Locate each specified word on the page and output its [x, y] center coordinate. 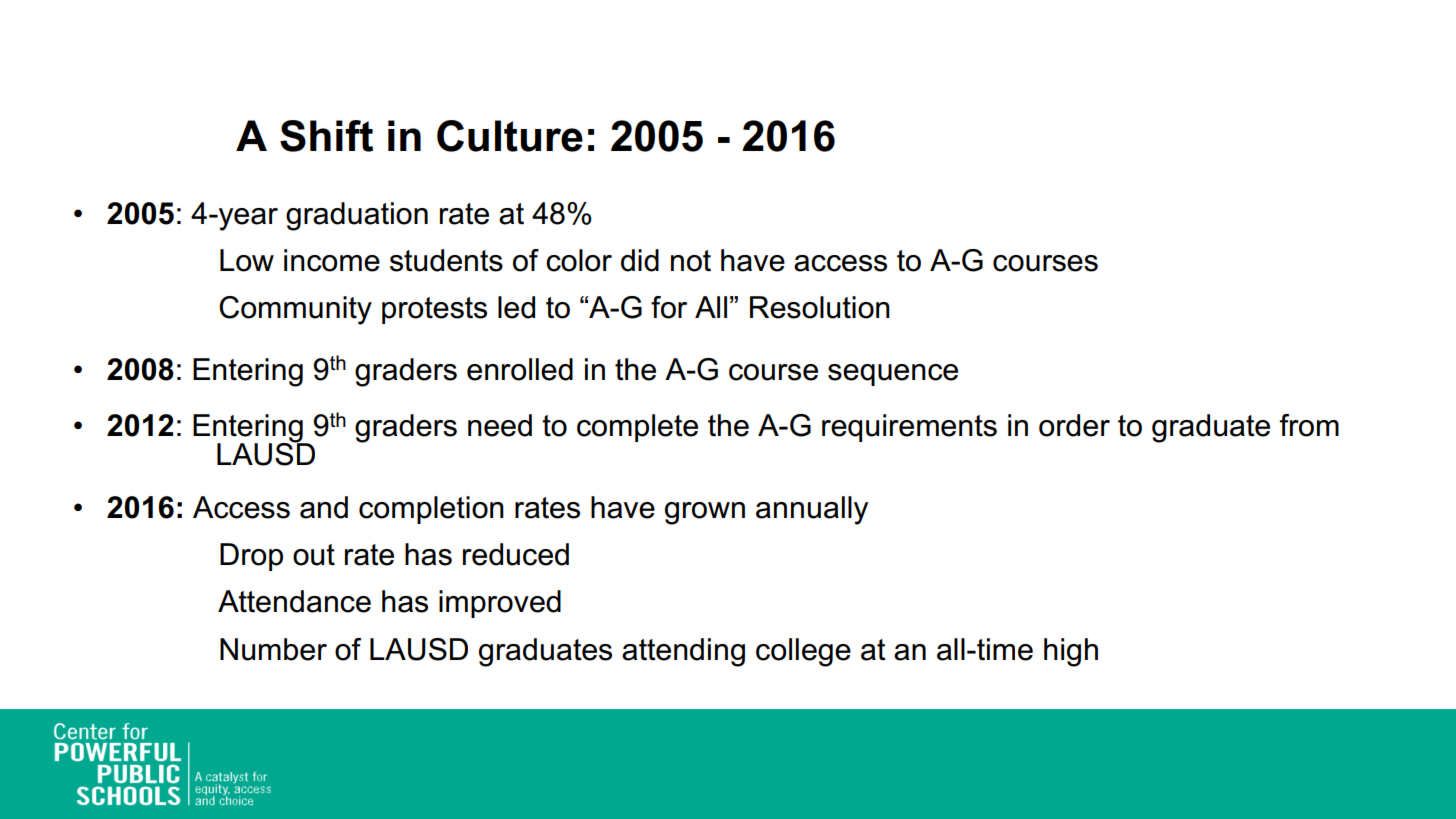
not [691, 261]
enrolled [520, 369]
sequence [893, 375]
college [803, 652]
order [1074, 425]
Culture [510, 136]
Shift [326, 136]
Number [273, 649]
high [1071, 652]
